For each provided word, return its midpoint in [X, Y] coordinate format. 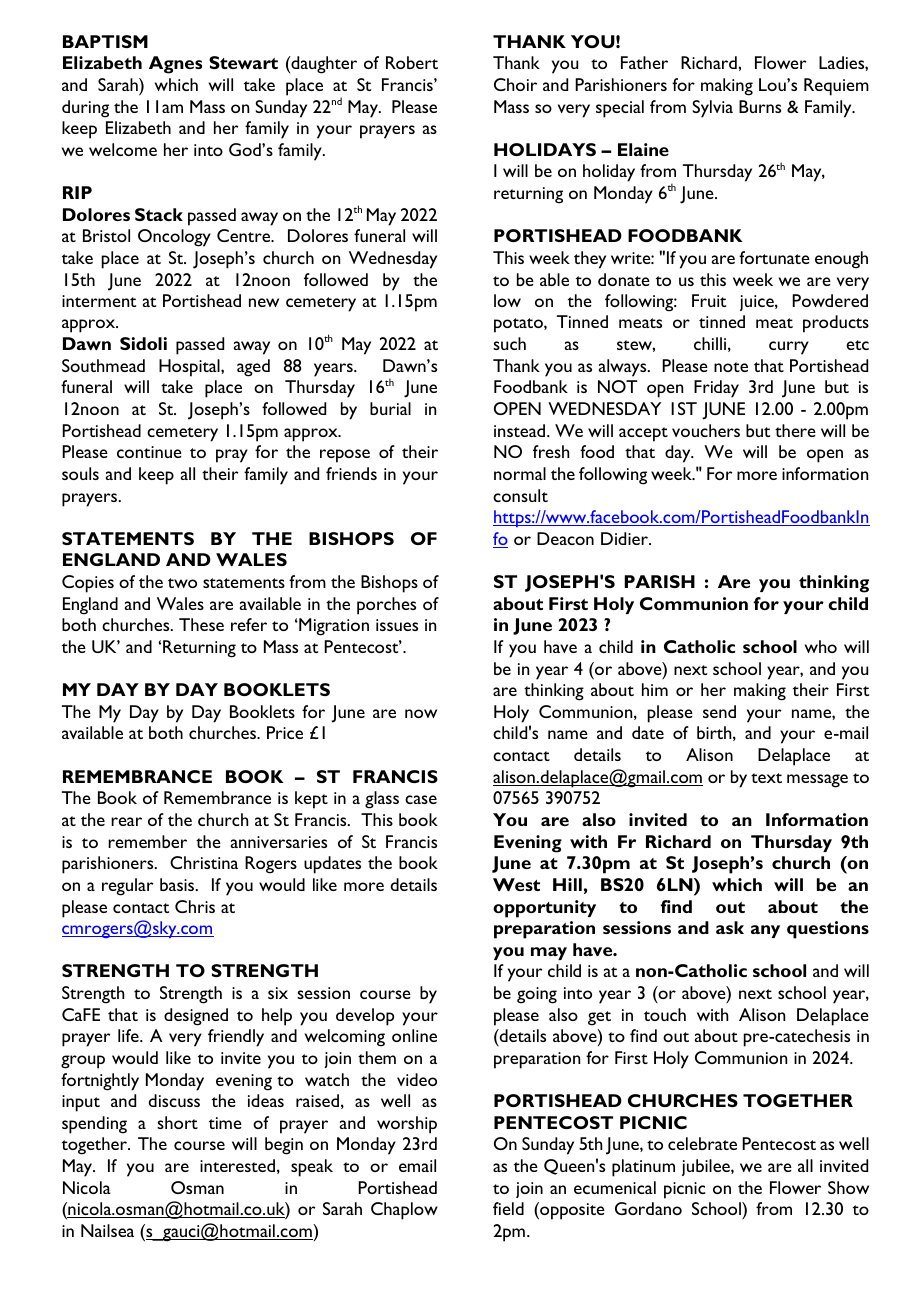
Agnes [175, 65]
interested [237, 1165]
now [421, 713]
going [537, 995]
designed [196, 1017]
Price [285, 732]
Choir [515, 84]
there [795, 430]
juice [758, 303]
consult [520, 495]
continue [149, 452]
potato [519, 325]
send [719, 711]
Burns [760, 106]
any [765, 931]
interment [99, 301]
